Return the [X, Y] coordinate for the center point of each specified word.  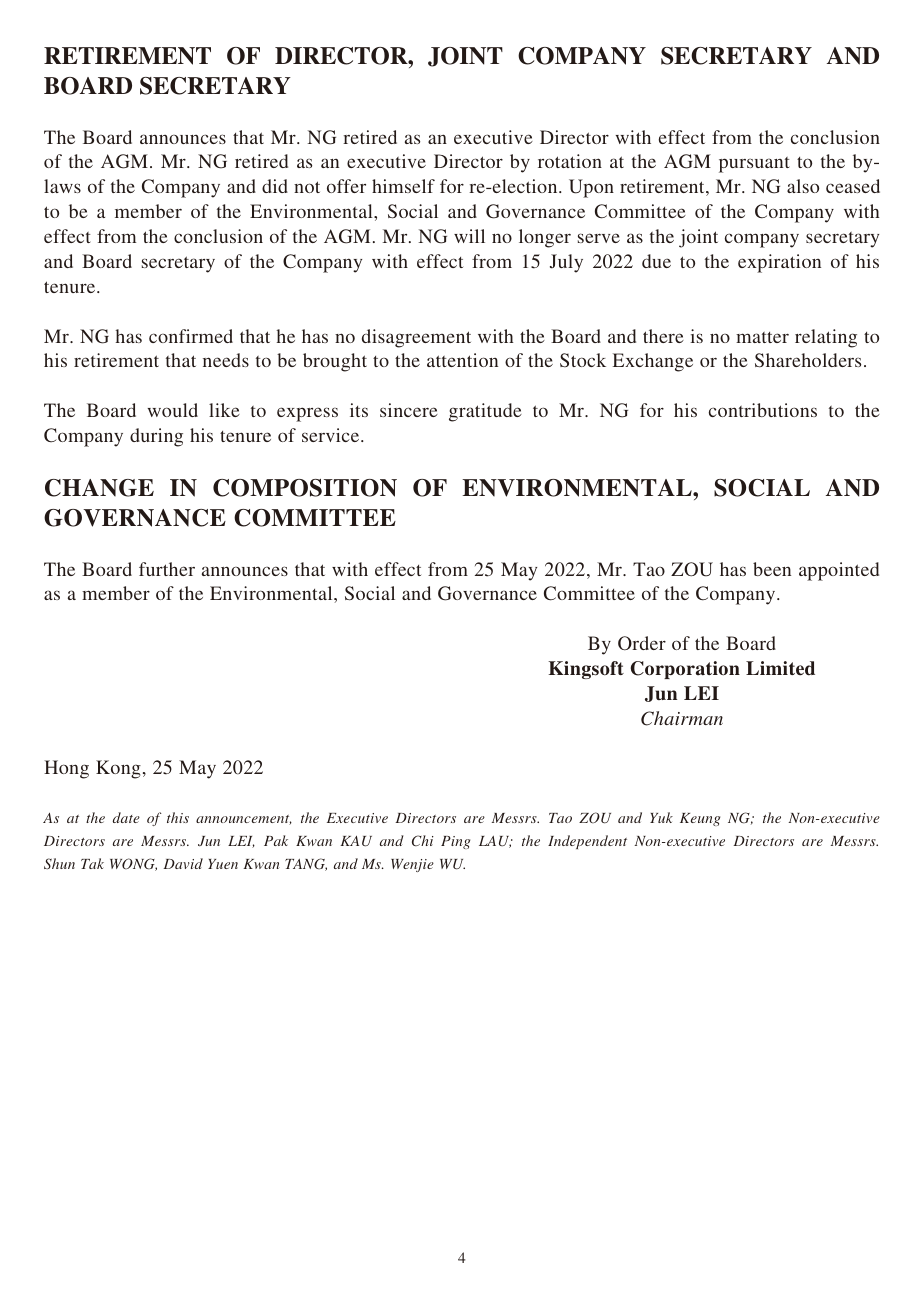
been [772, 569]
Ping [455, 842]
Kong [118, 769]
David [183, 863]
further [167, 569]
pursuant [754, 165]
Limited [780, 668]
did [275, 186]
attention [462, 360]
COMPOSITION [305, 488]
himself [403, 186]
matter [762, 337]
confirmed [191, 336]
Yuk [661, 817]
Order [642, 643]
